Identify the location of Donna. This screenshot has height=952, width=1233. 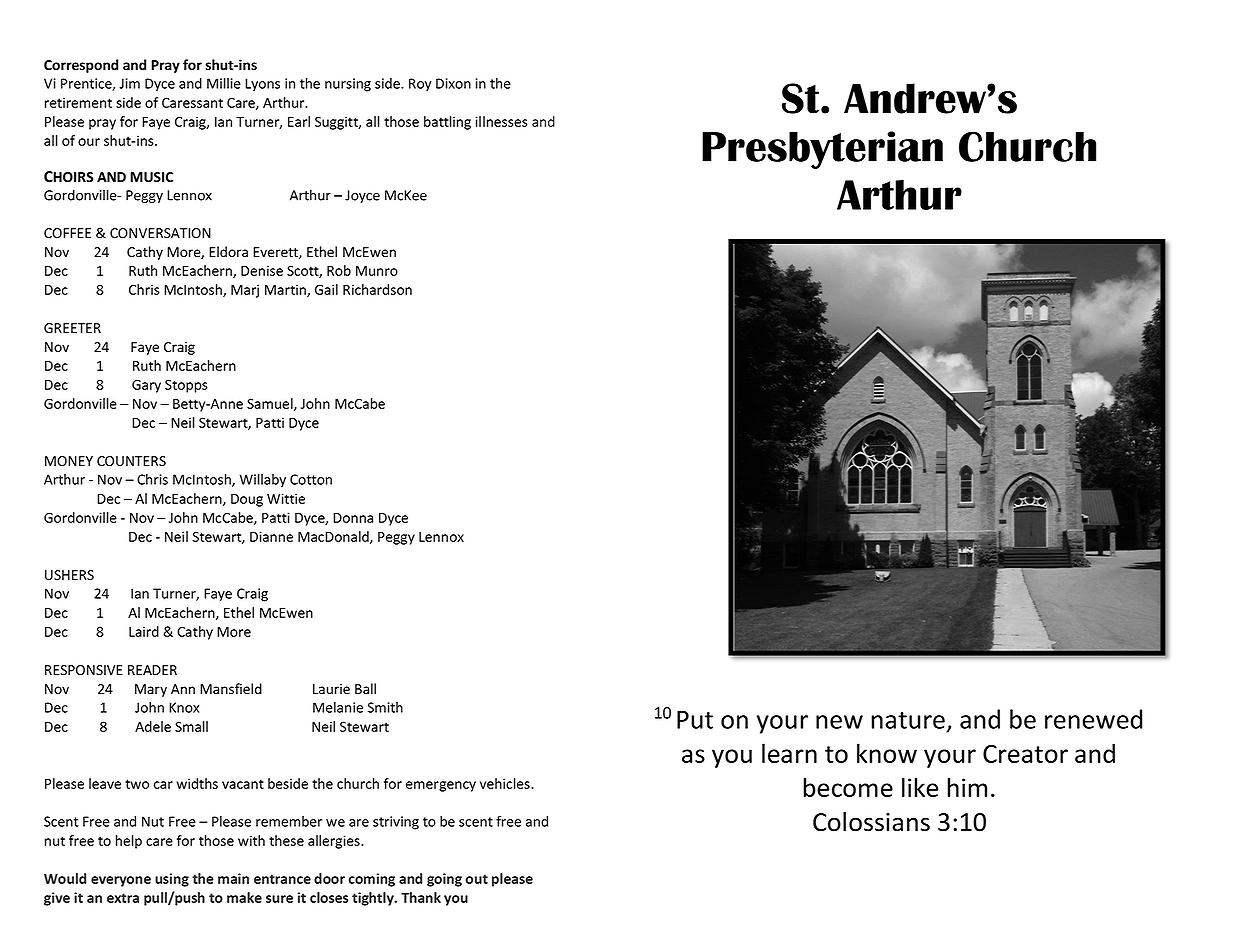
(353, 518).
